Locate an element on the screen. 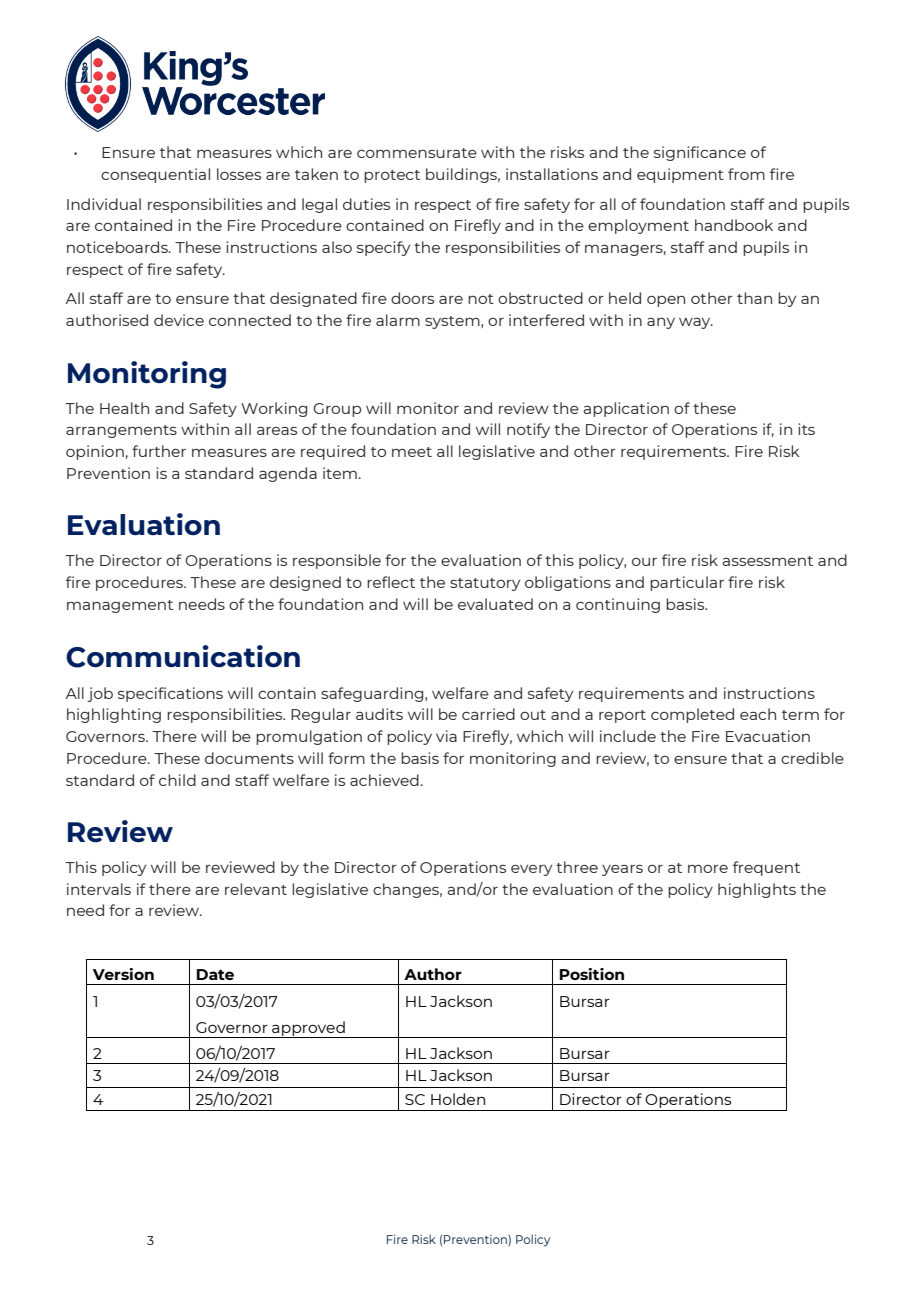  child is located at coordinates (177, 780).
